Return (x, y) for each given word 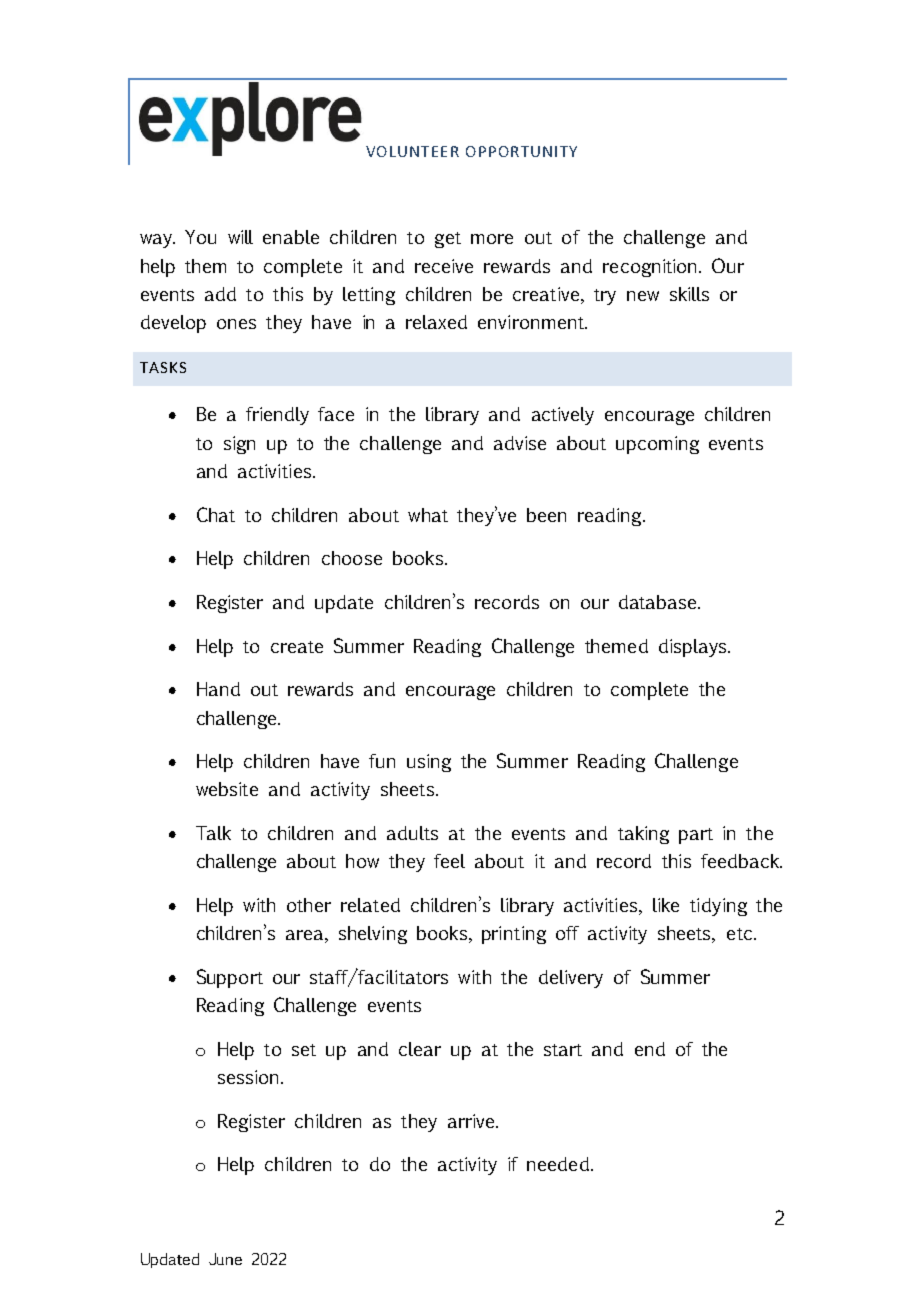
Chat (216, 514)
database (659, 602)
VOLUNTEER (412, 151)
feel (449, 861)
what (428, 515)
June (225, 1259)
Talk (213, 833)
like (666, 905)
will (240, 237)
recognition (651, 268)
